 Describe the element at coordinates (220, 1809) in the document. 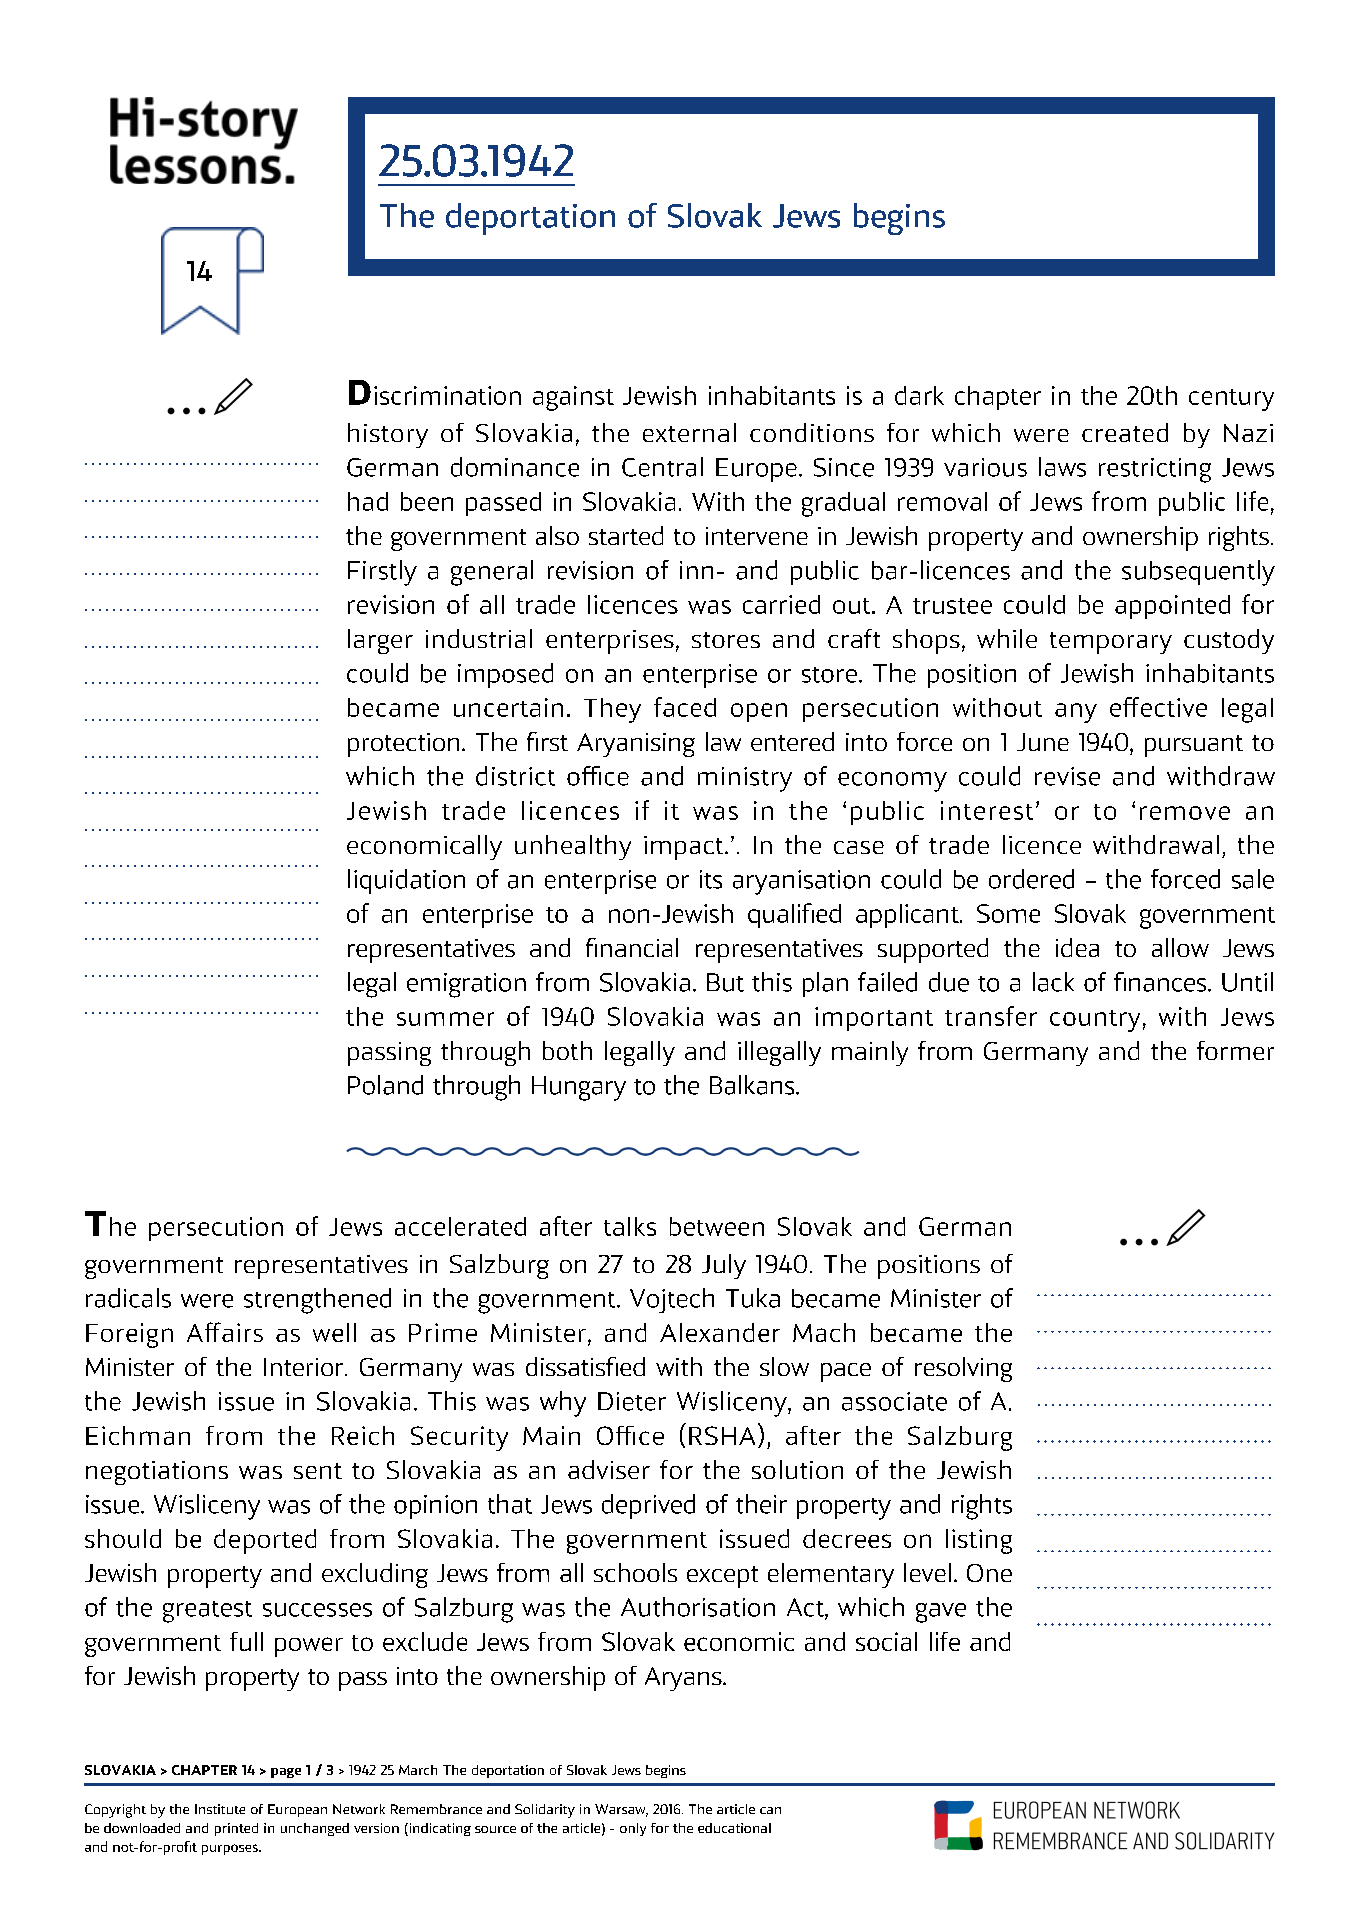

I see `Institute` at that location.
